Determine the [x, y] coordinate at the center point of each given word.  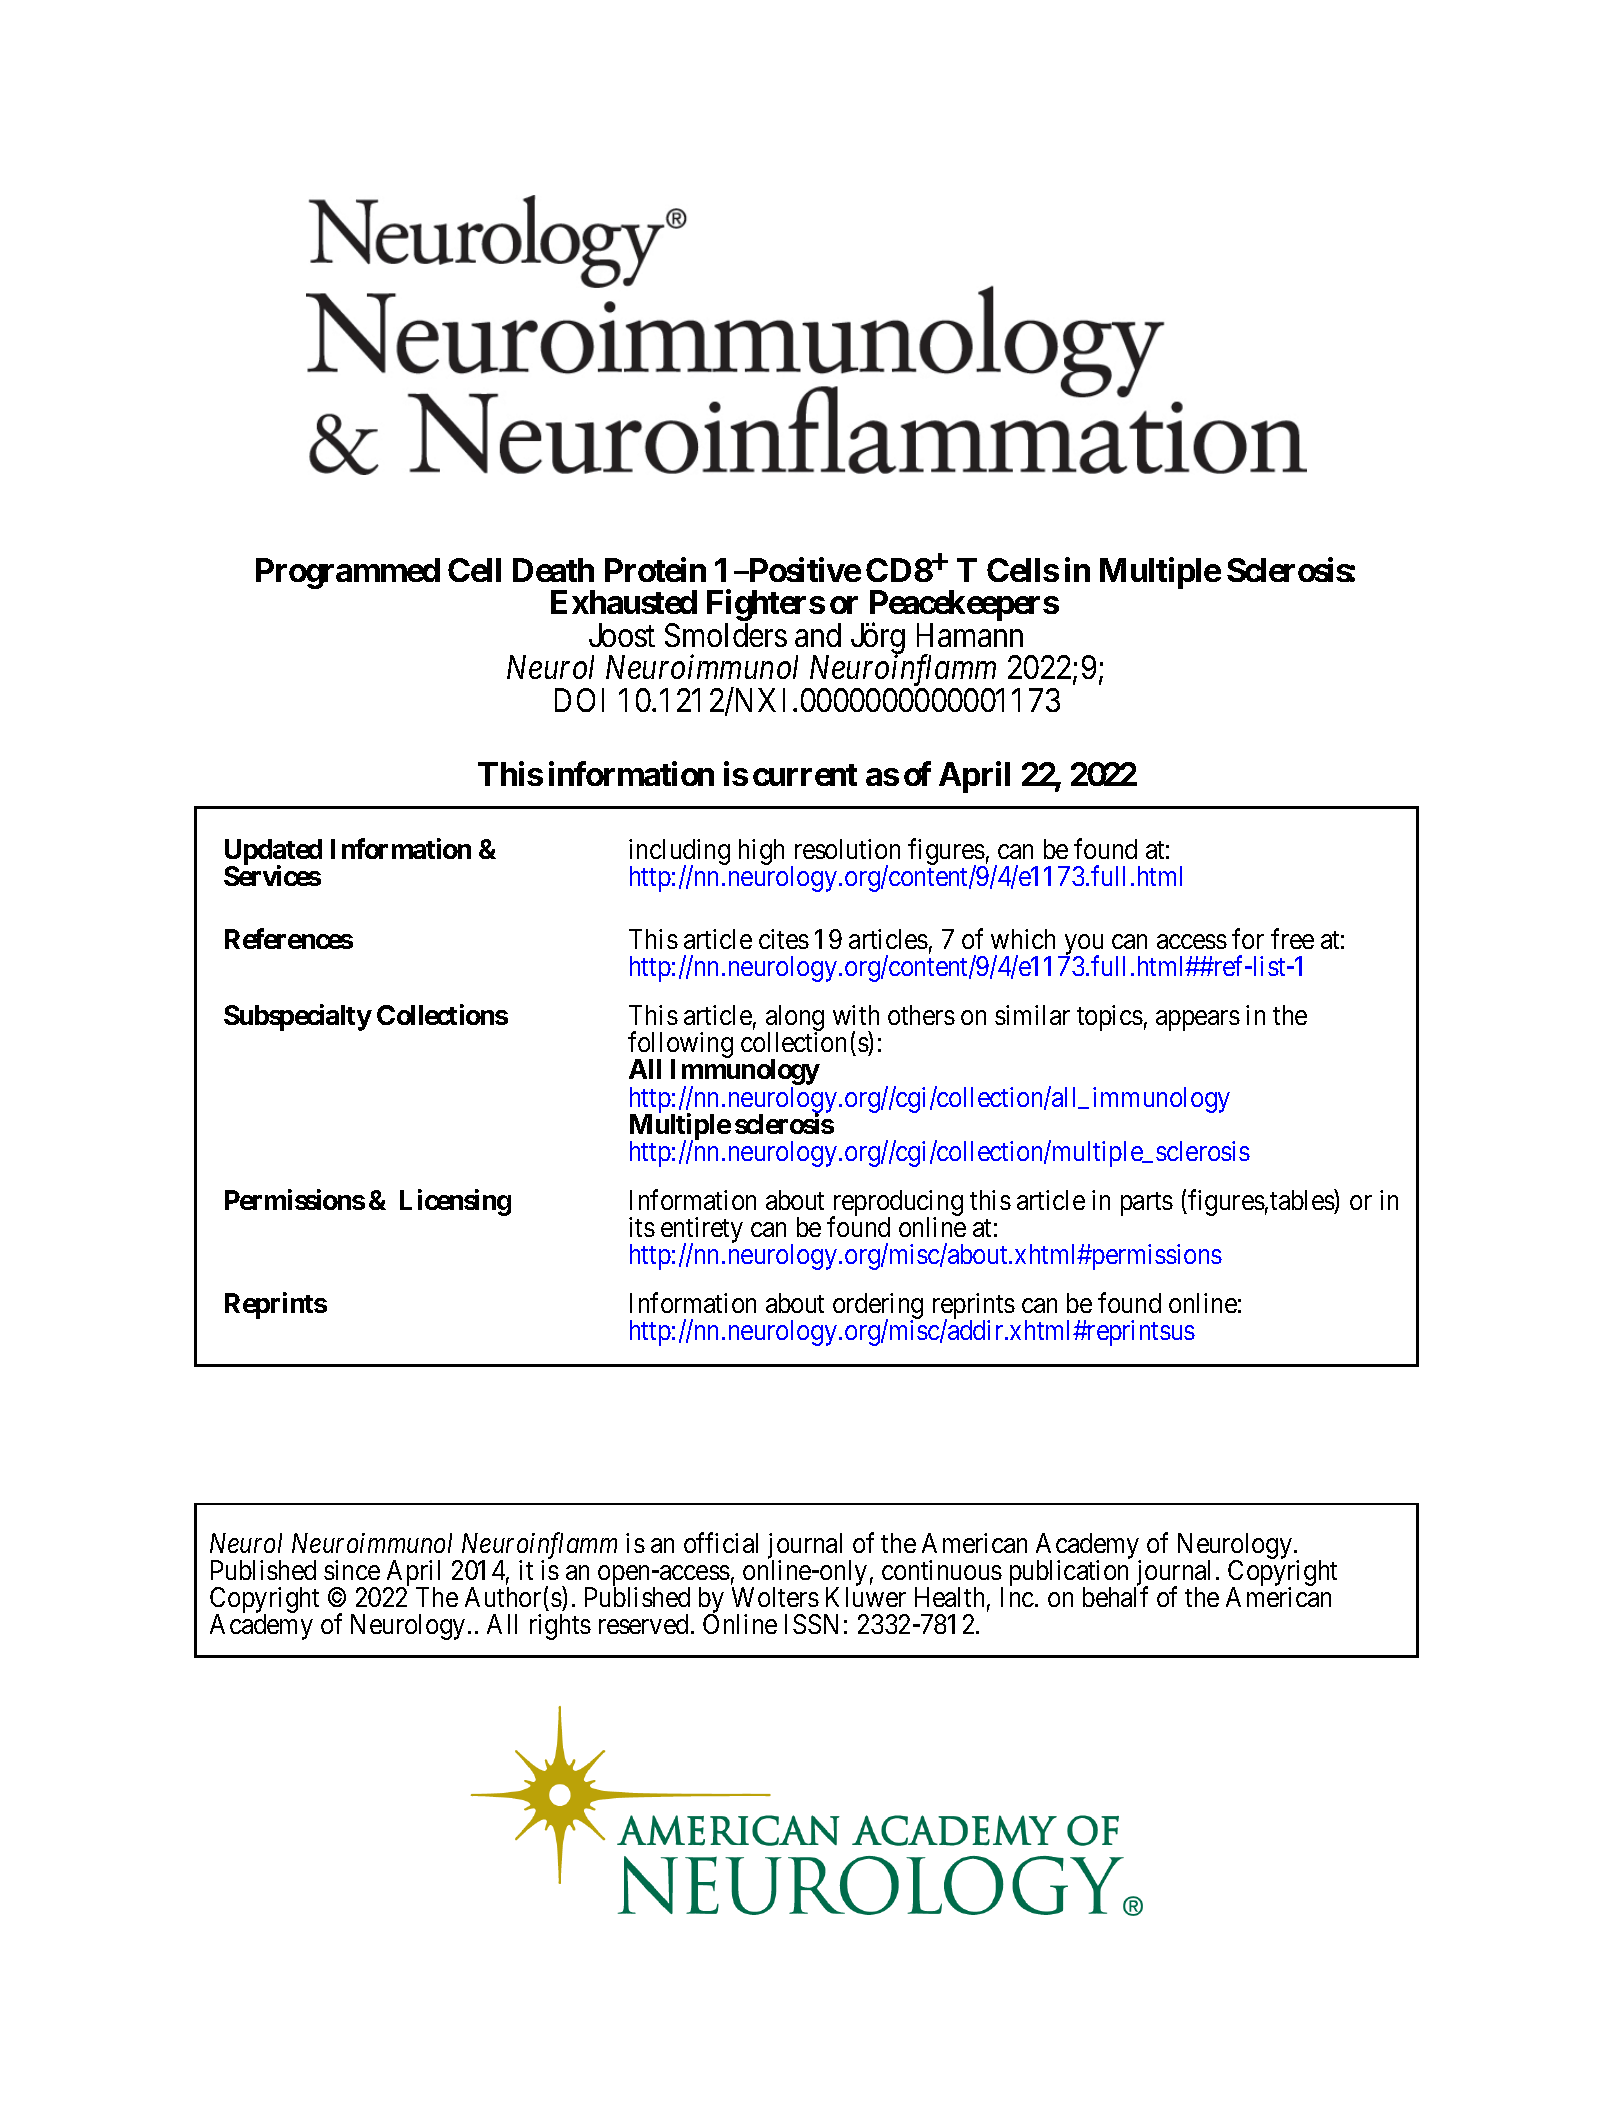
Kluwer [866, 1597]
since [352, 1570]
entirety [702, 1231]
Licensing [455, 1202]
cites [784, 939]
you [1082, 946]
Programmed [348, 573]
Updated [273, 853]
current [805, 775]
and [818, 635]
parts [1147, 1204]
